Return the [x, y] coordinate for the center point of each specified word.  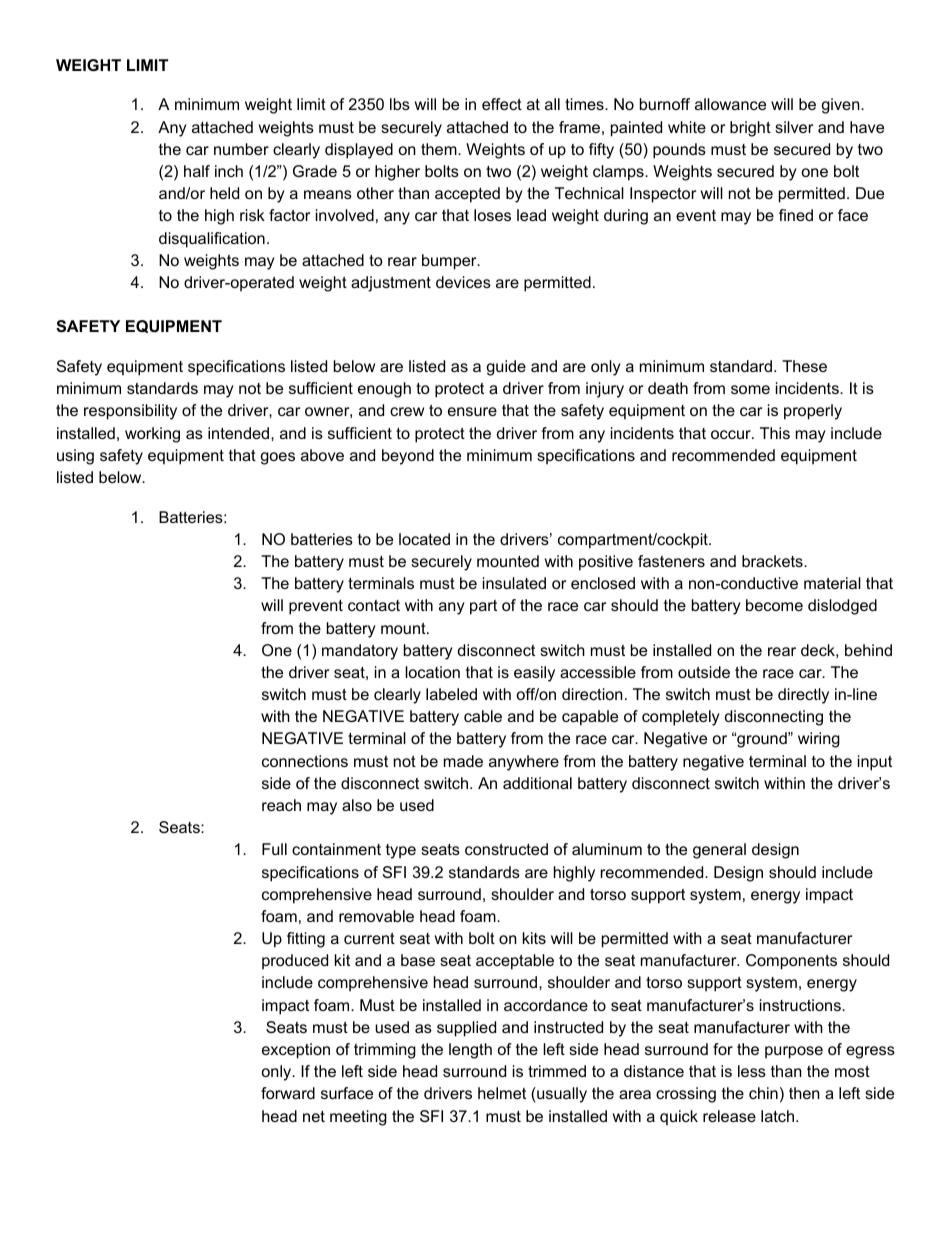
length [470, 1051]
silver [794, 127]
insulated [514, 583]
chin [763, 1093]
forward [288, 1093]
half [197, 171]
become [774, 605]
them [440, 149]
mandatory [360, 652]
